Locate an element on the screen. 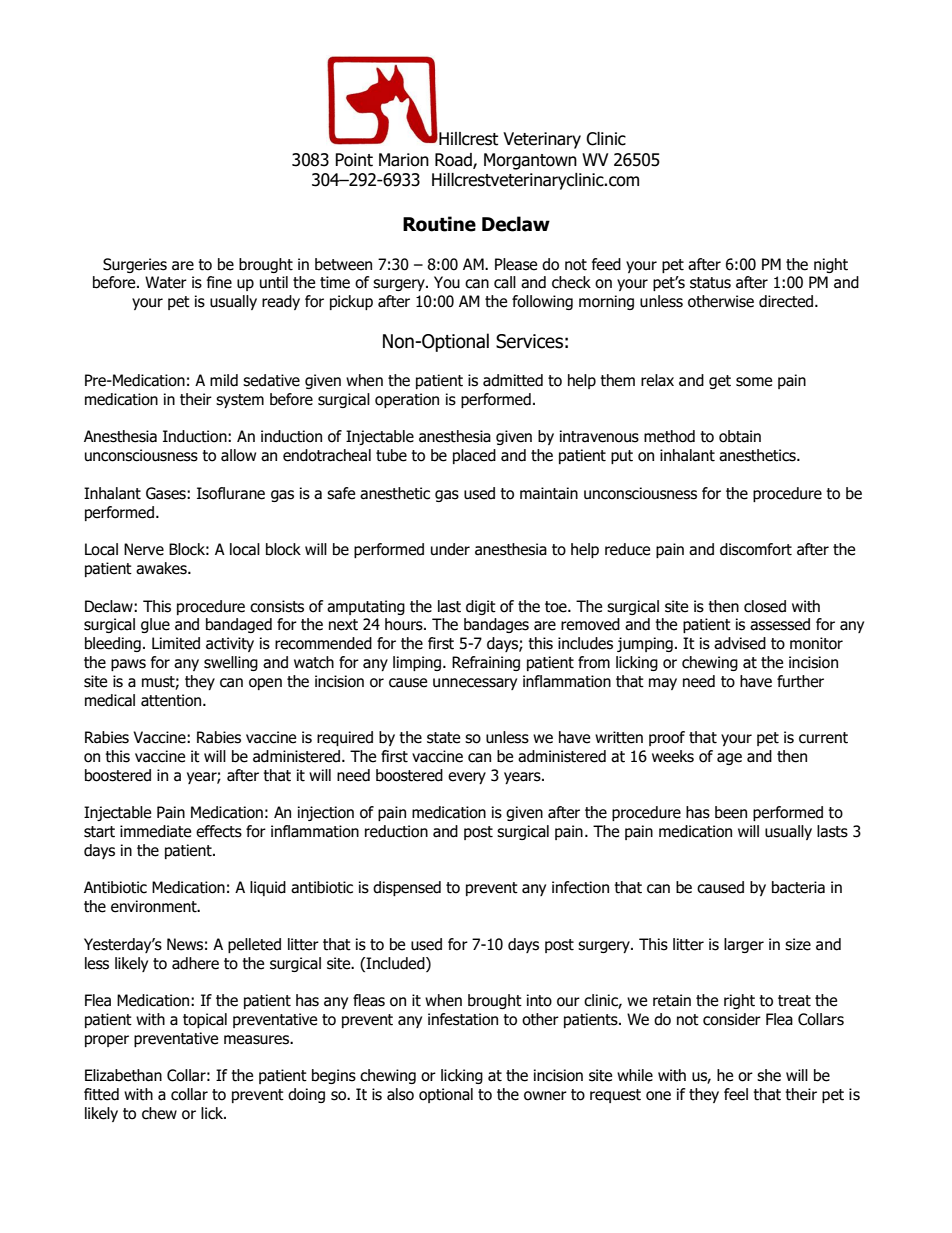 The width and height of the screenshot is (952, 1233). placed is located at coordinates (474, 456).
